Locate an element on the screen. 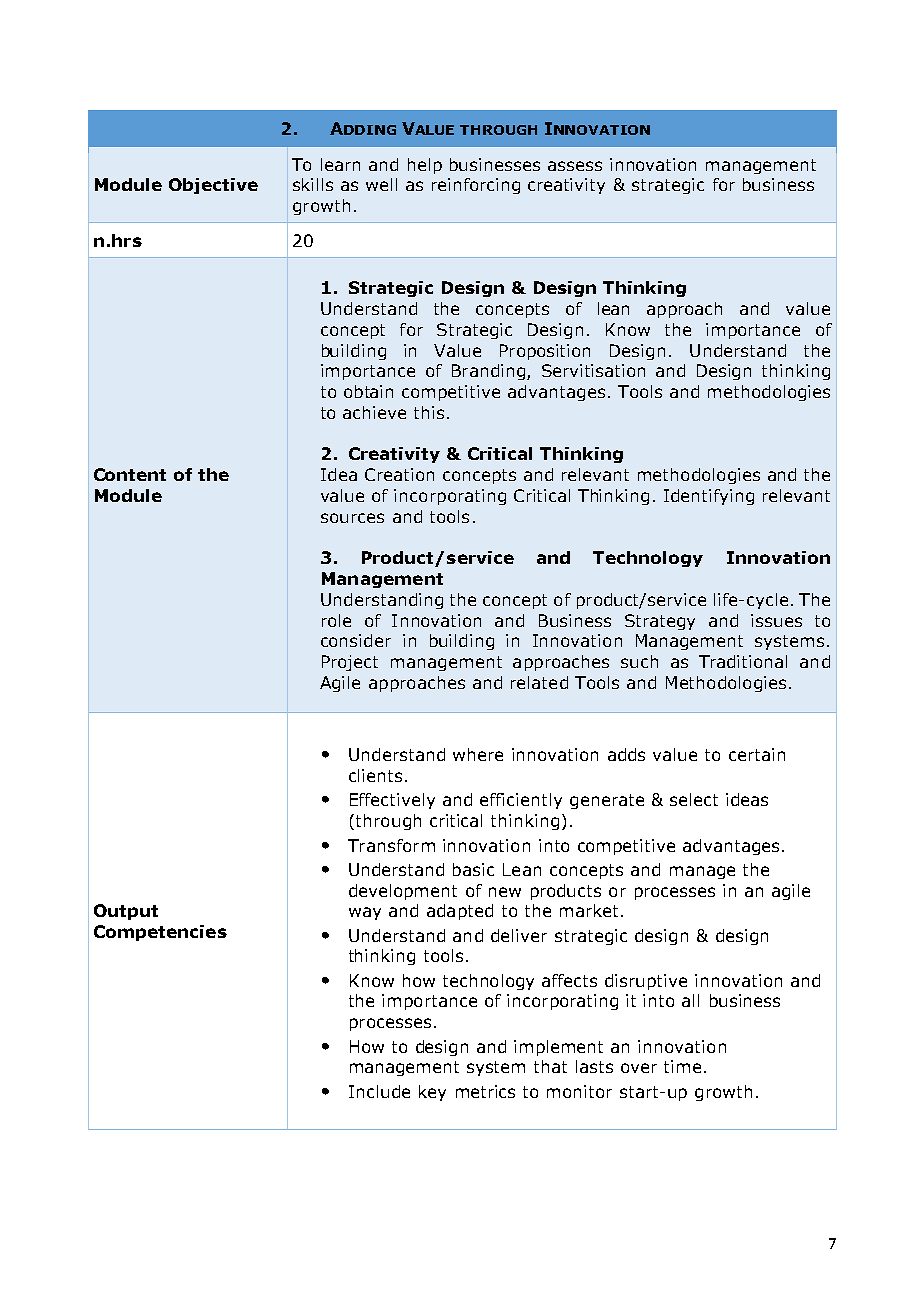 The width and height of the screenshot is (924, 1308). time is located at coordinates (682, 1066).
